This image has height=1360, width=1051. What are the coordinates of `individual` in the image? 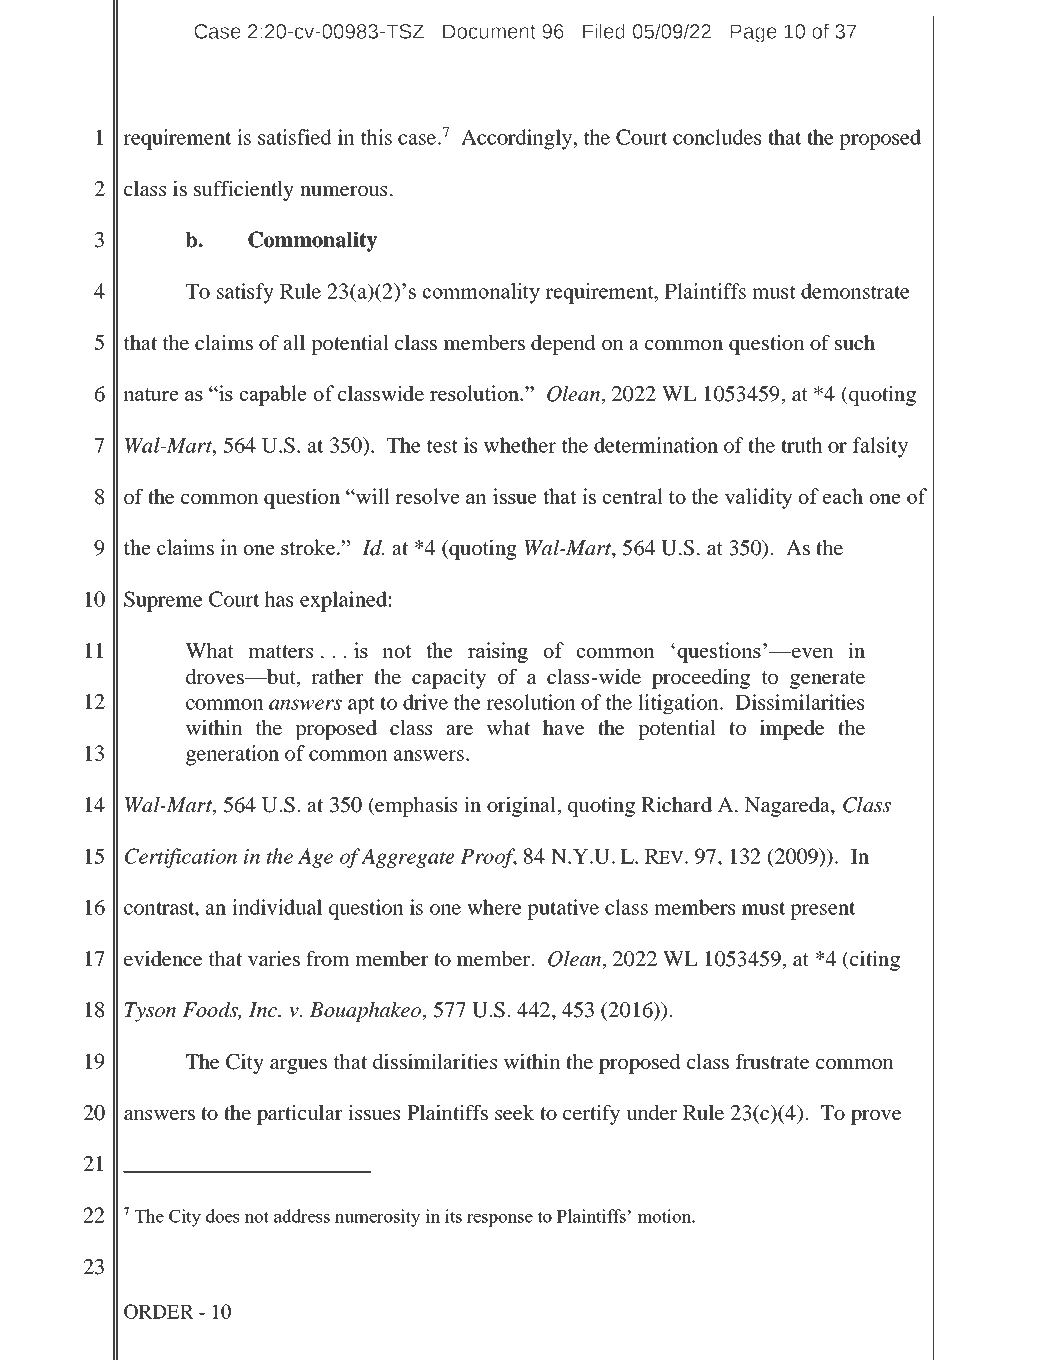 It's located at (277, 907).
